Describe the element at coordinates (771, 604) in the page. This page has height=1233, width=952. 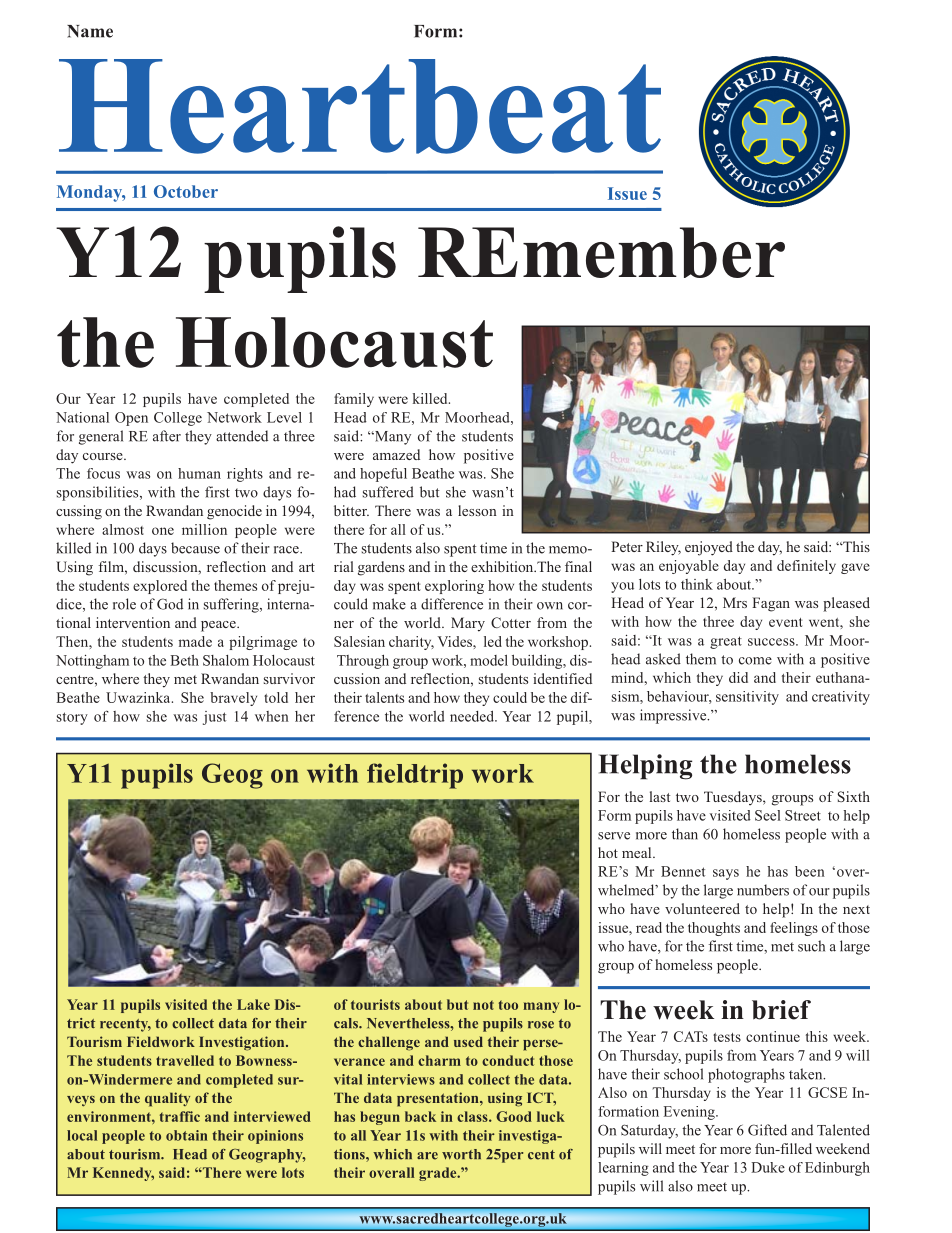
I see `Fagan` at that location.
